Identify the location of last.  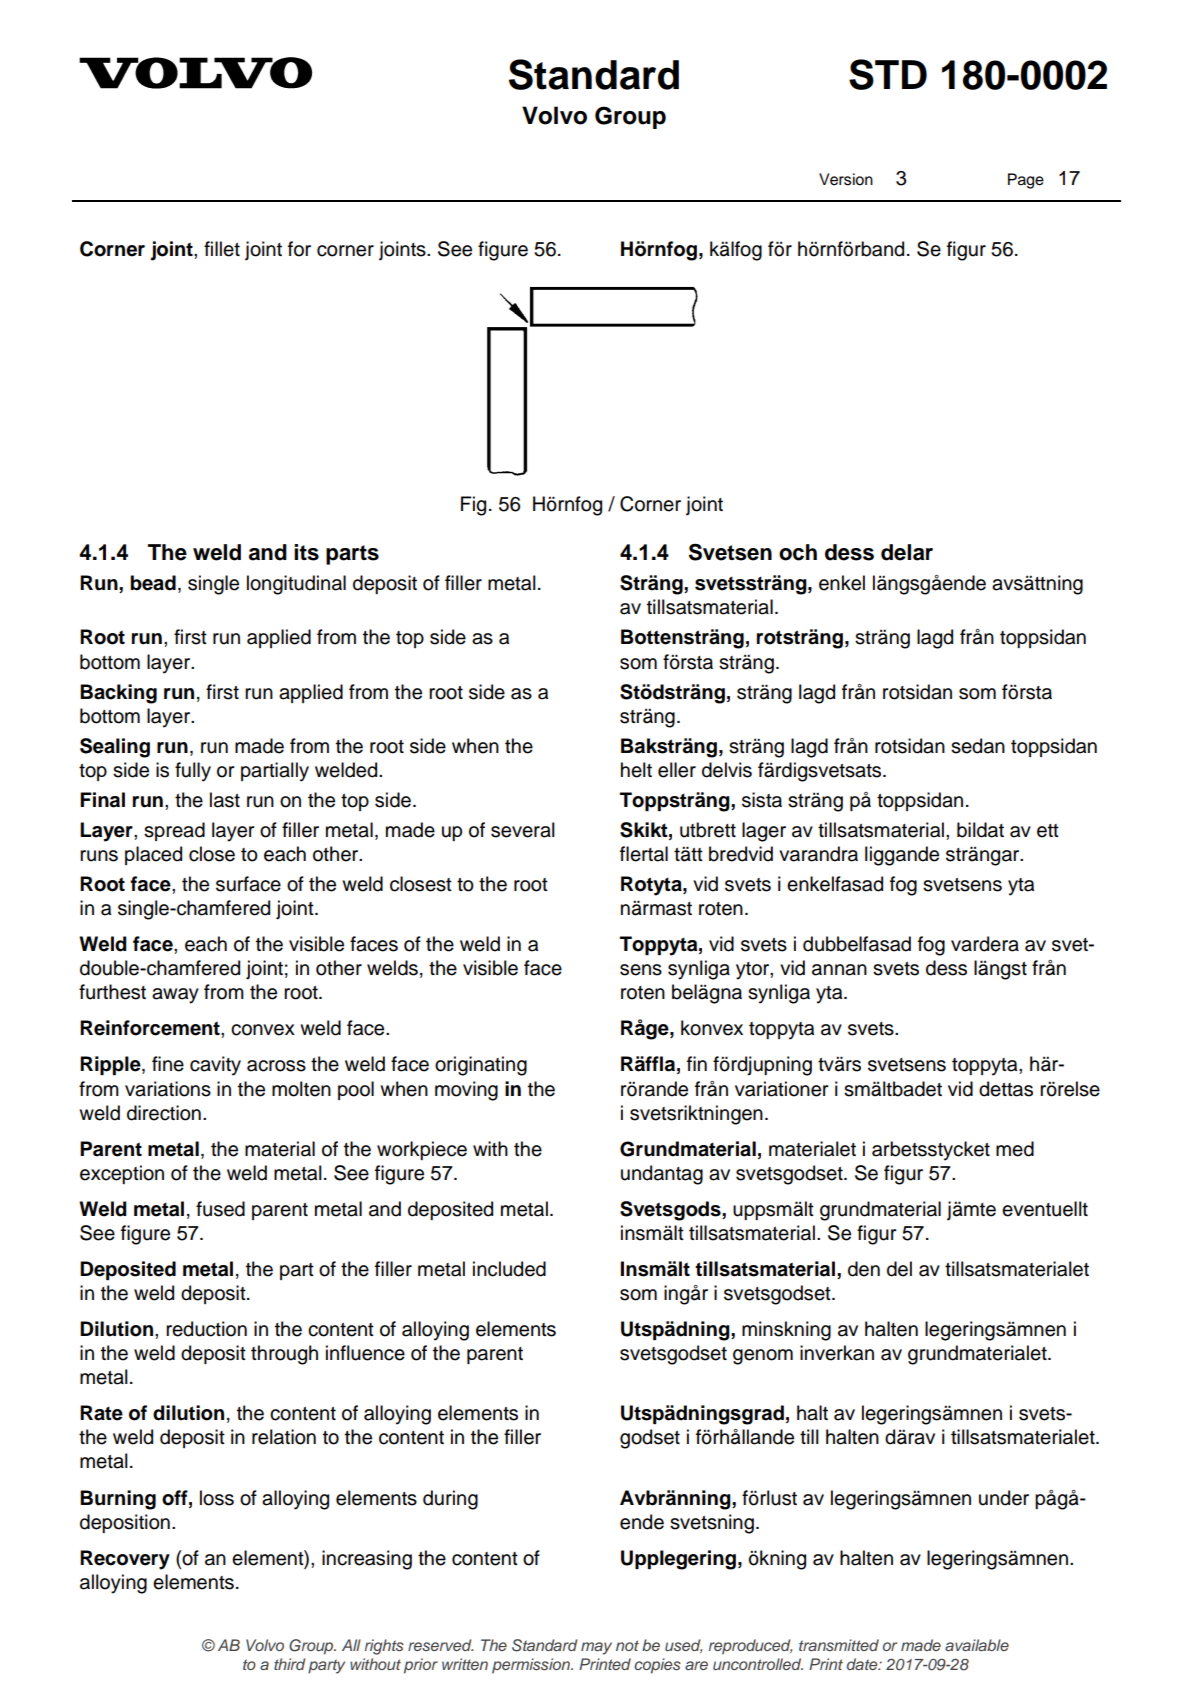
(225, 800).
